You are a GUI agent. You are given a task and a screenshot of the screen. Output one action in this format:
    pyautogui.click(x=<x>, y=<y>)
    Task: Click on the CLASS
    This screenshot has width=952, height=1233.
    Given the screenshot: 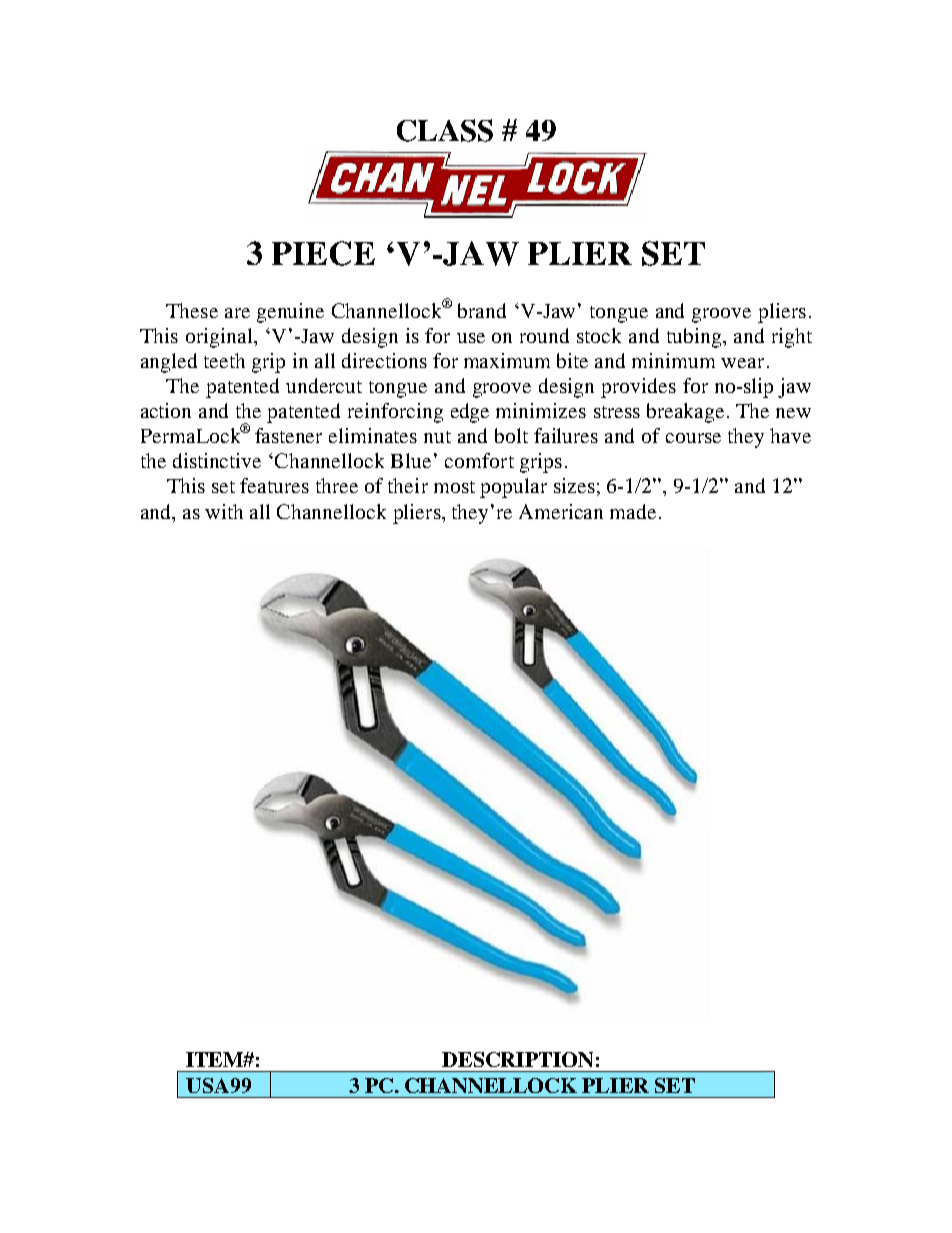 What is the action you would take?
    pyautogui.click(x=445, y=130)
